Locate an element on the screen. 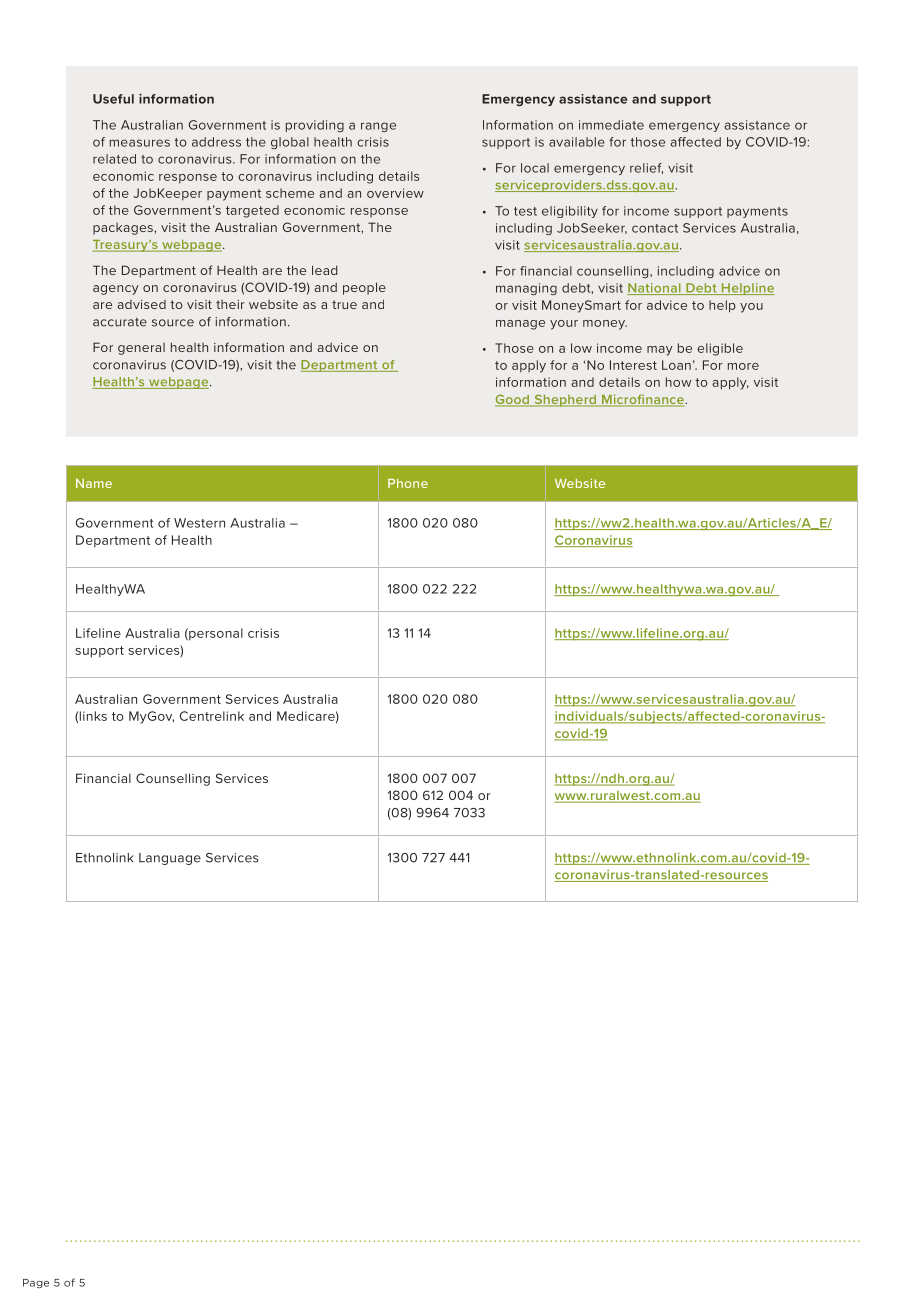 The image size is (924, 1308). National is located at coordinates (655, 289).
